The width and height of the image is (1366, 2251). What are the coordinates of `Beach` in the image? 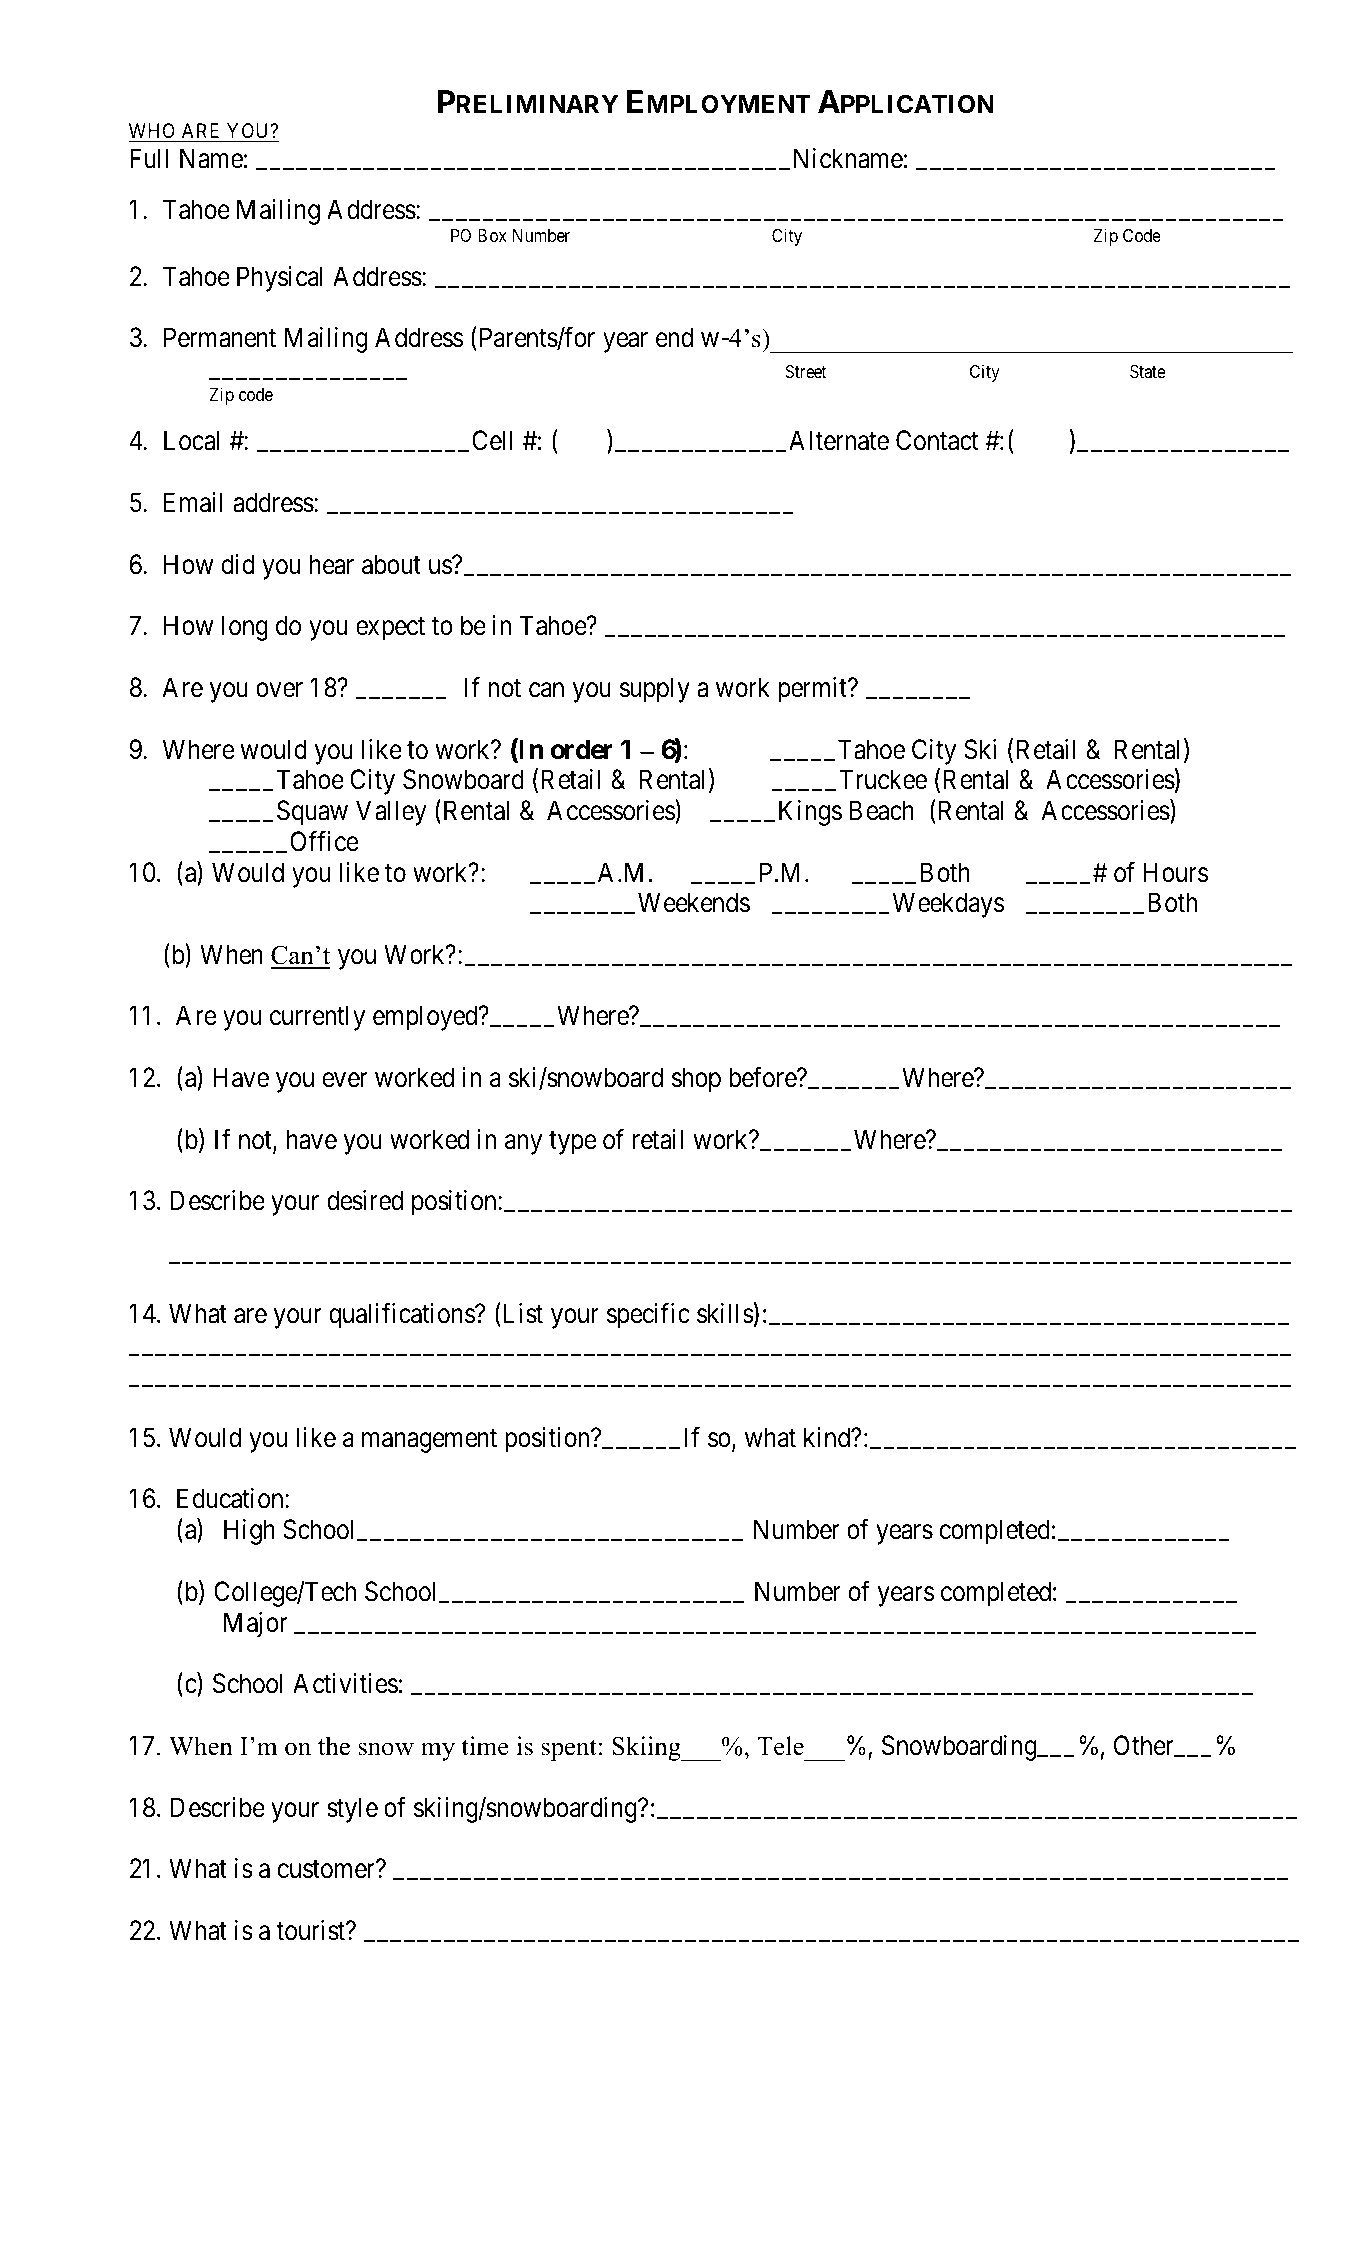 It's located at (882, 810).
